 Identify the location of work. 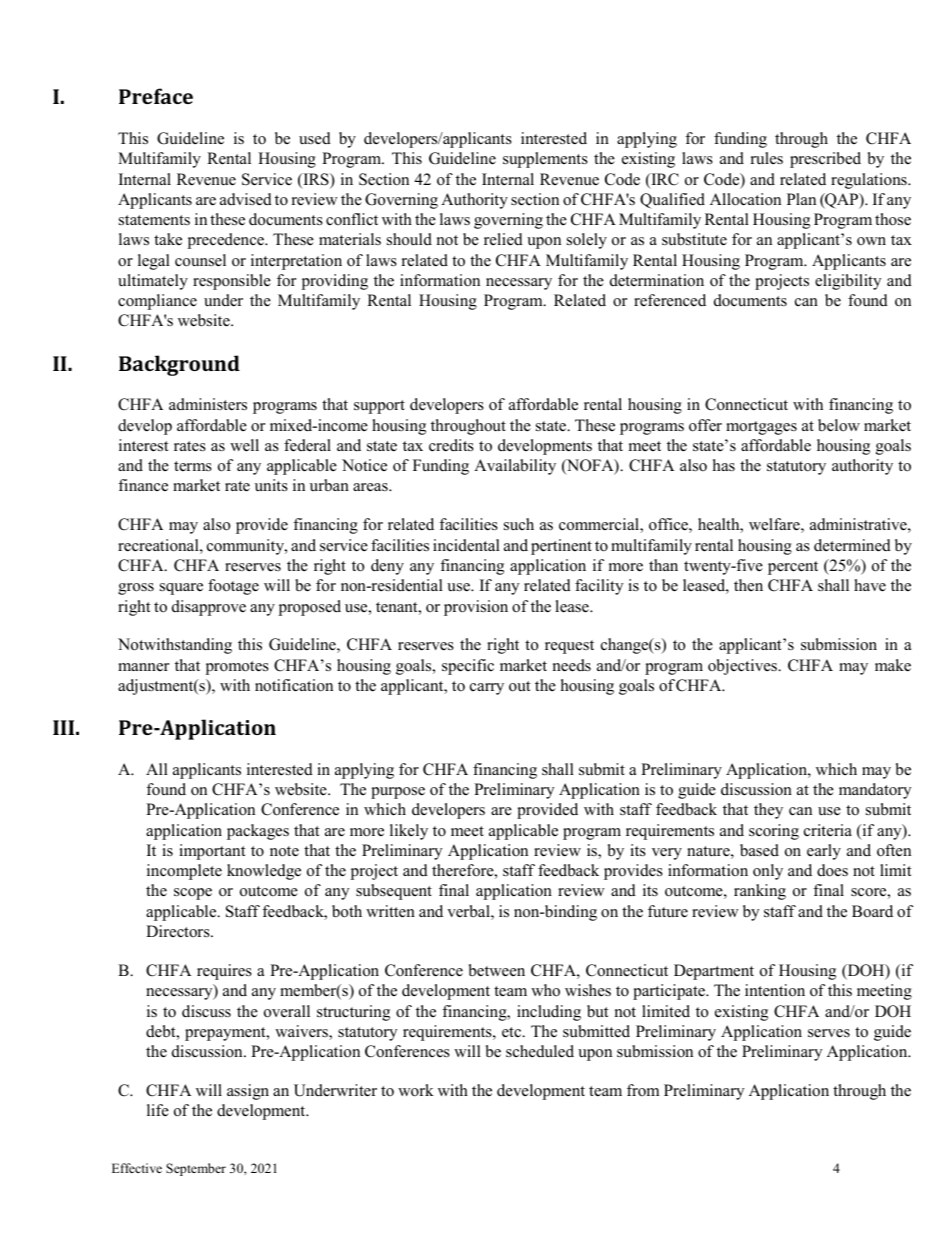
(416, 1090).
